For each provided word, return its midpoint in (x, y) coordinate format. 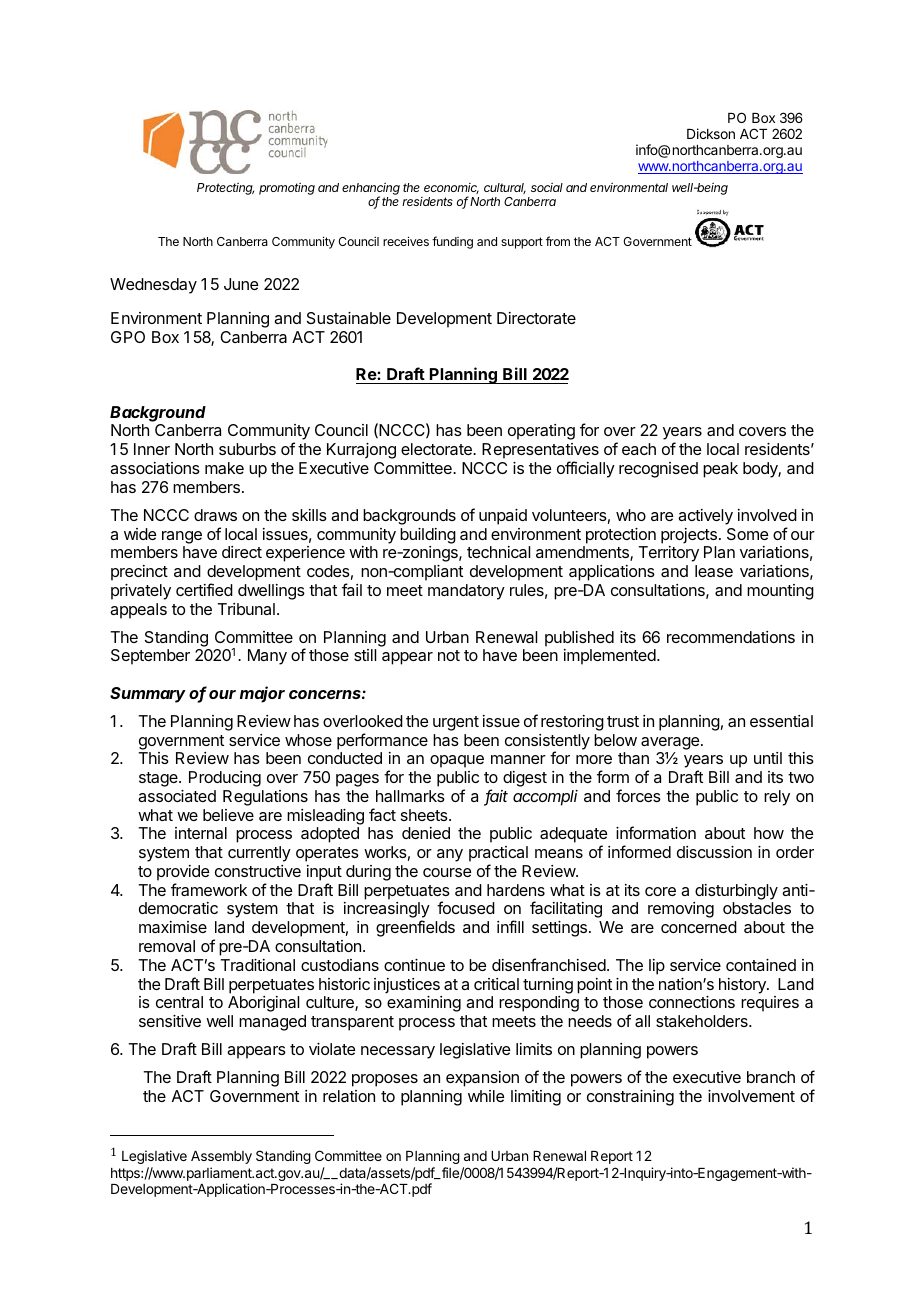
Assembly (221, 1157)
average (671, 743)
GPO (128, 337)
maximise (173, 927)
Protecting (225, 189)
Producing (225, 779)
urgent (456, 723)
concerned (699, 927)
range (182, 537)
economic (451, 188)
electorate (437, 449)
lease (714, 571)
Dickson (711, 133)
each (639, 449)
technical (498, 552)
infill (510, 926)
